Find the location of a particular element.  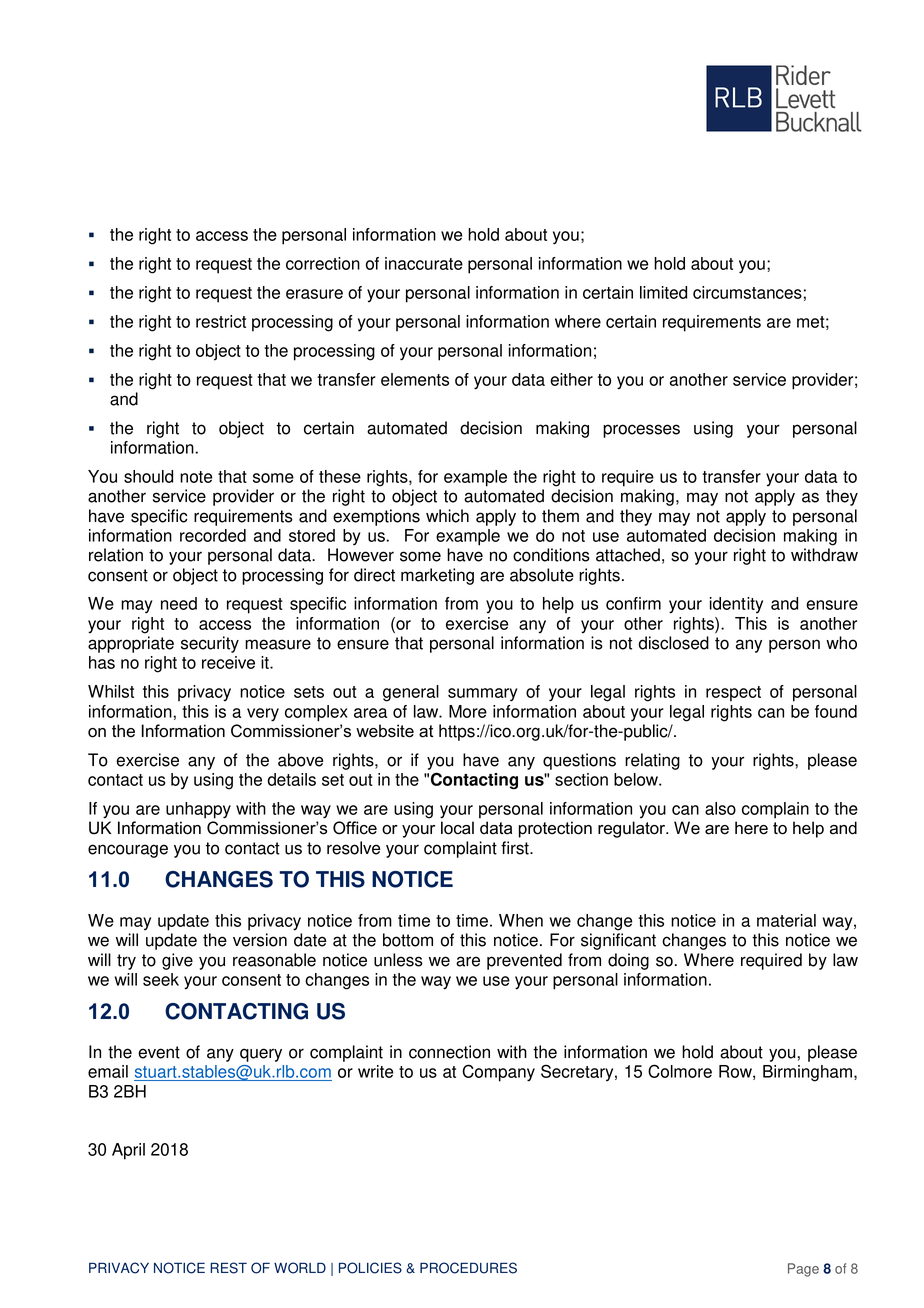

PROCEDURES is located at coordinates (468, 1268).
